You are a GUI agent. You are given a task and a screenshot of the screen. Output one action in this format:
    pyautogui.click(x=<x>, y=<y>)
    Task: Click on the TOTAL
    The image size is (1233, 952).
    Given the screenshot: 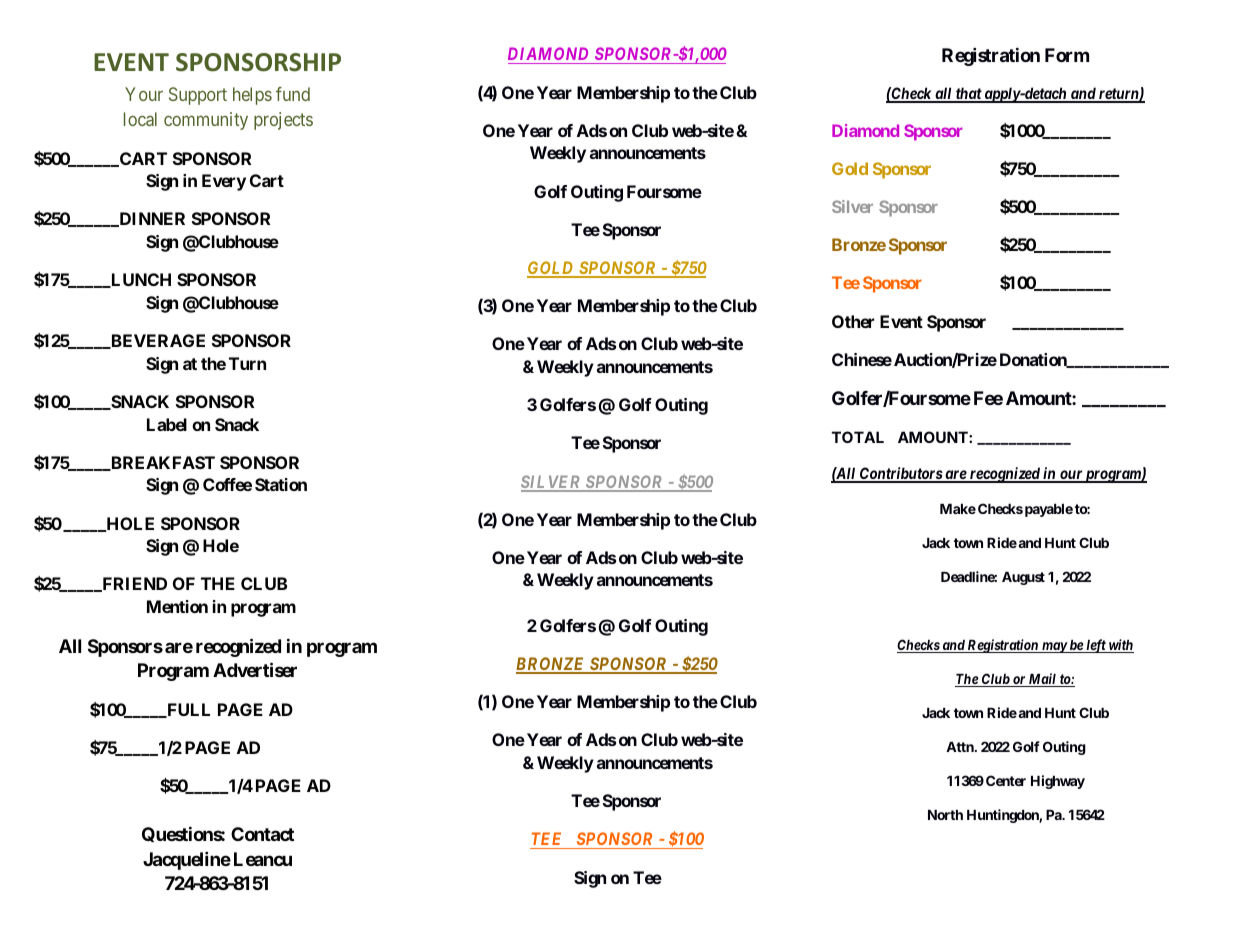 What is the action you would take?
    pyautogui.click(x=858, y=437)
